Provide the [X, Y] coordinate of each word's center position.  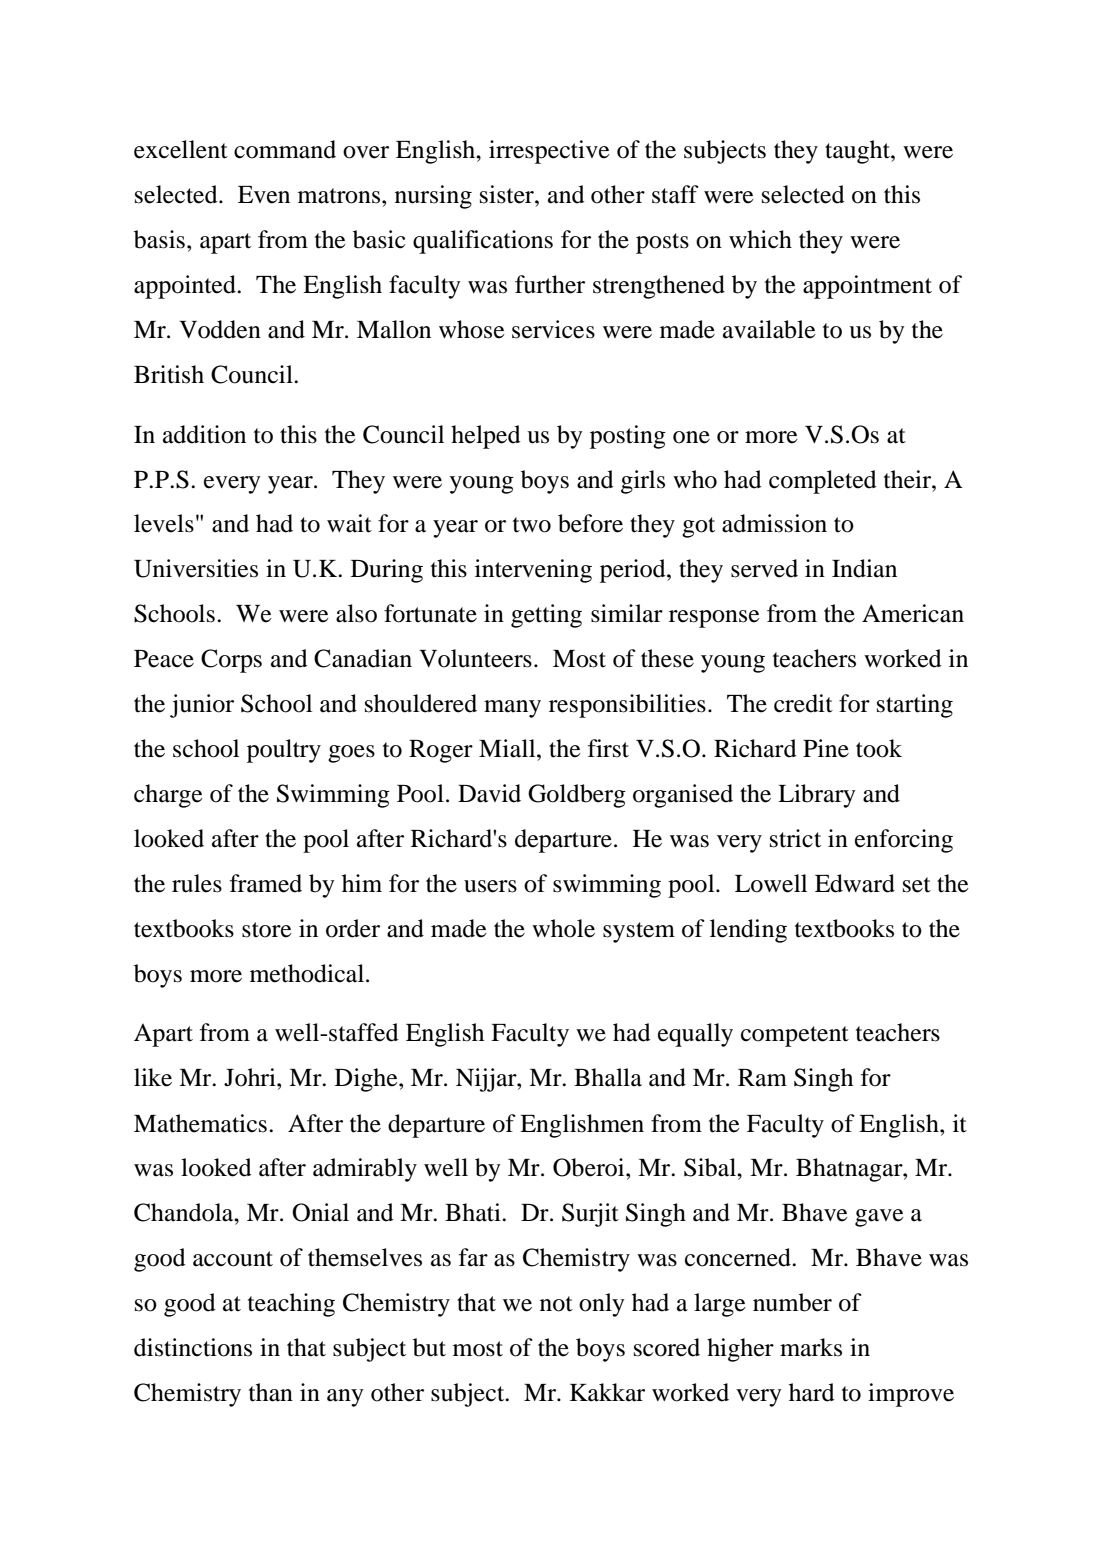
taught [858, 152]
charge [168, 796]
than [271, 1392]
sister [508, 194]
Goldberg [577, 796]
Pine [826, 748]
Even [264, 195]
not [556, 1304]
